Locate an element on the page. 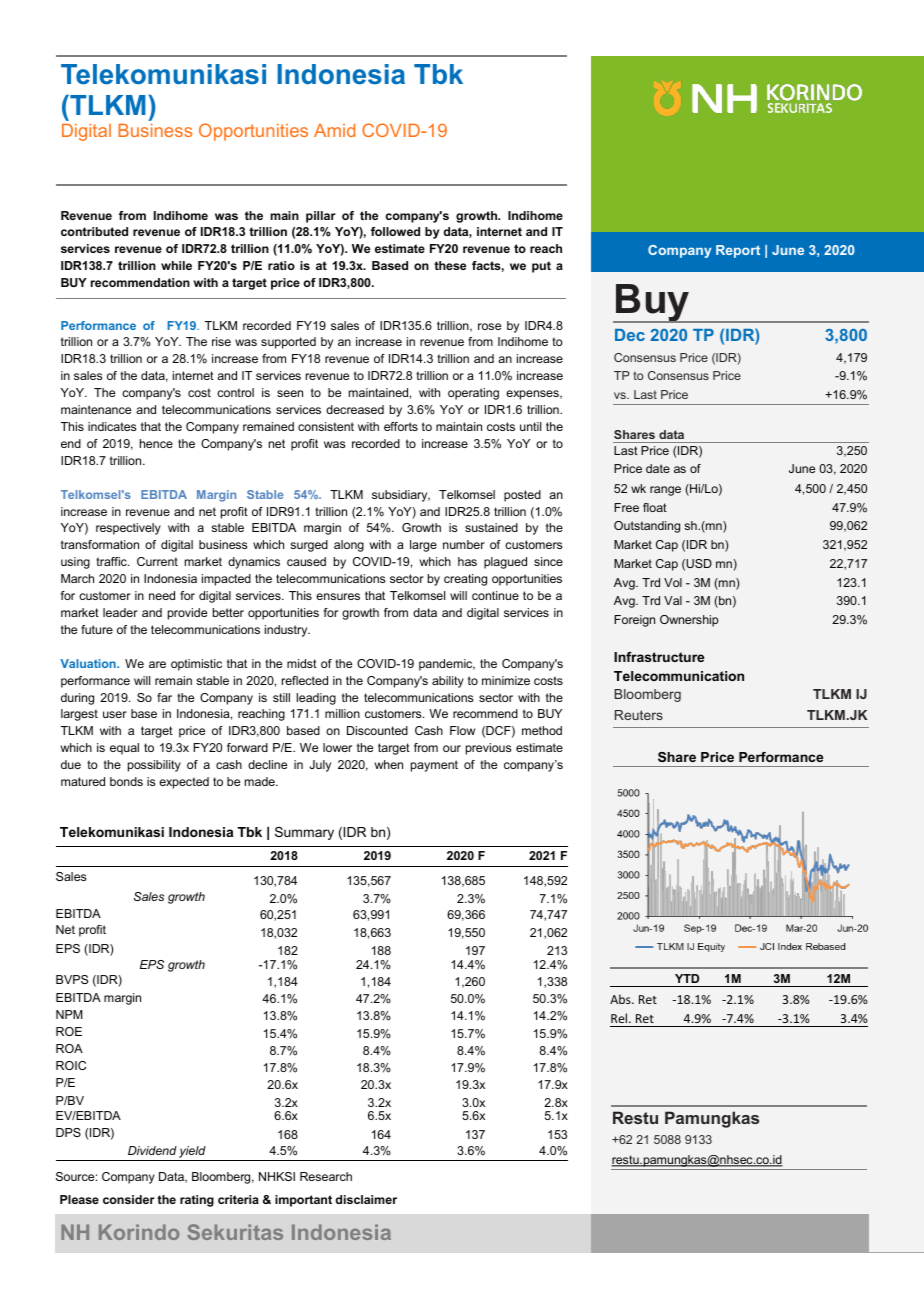  Amid is located at coordinates (334, 130).
